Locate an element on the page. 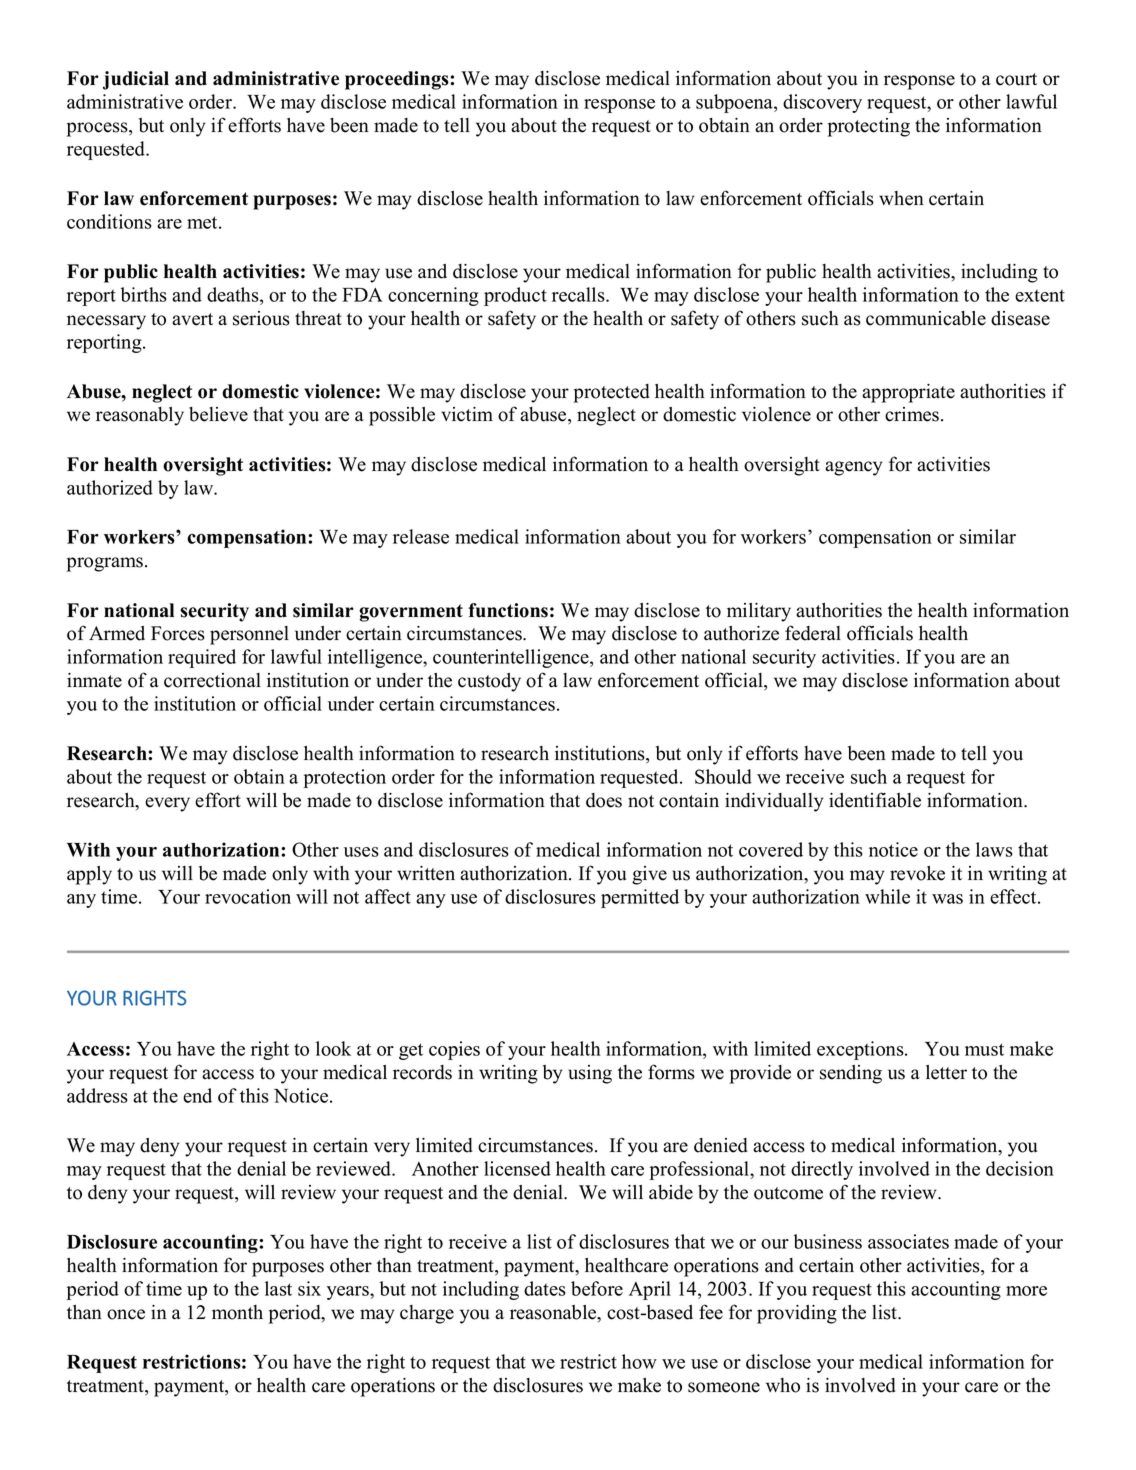 This page has width=1136, height=1470. subpoena is located at coordinates (735, 103).
